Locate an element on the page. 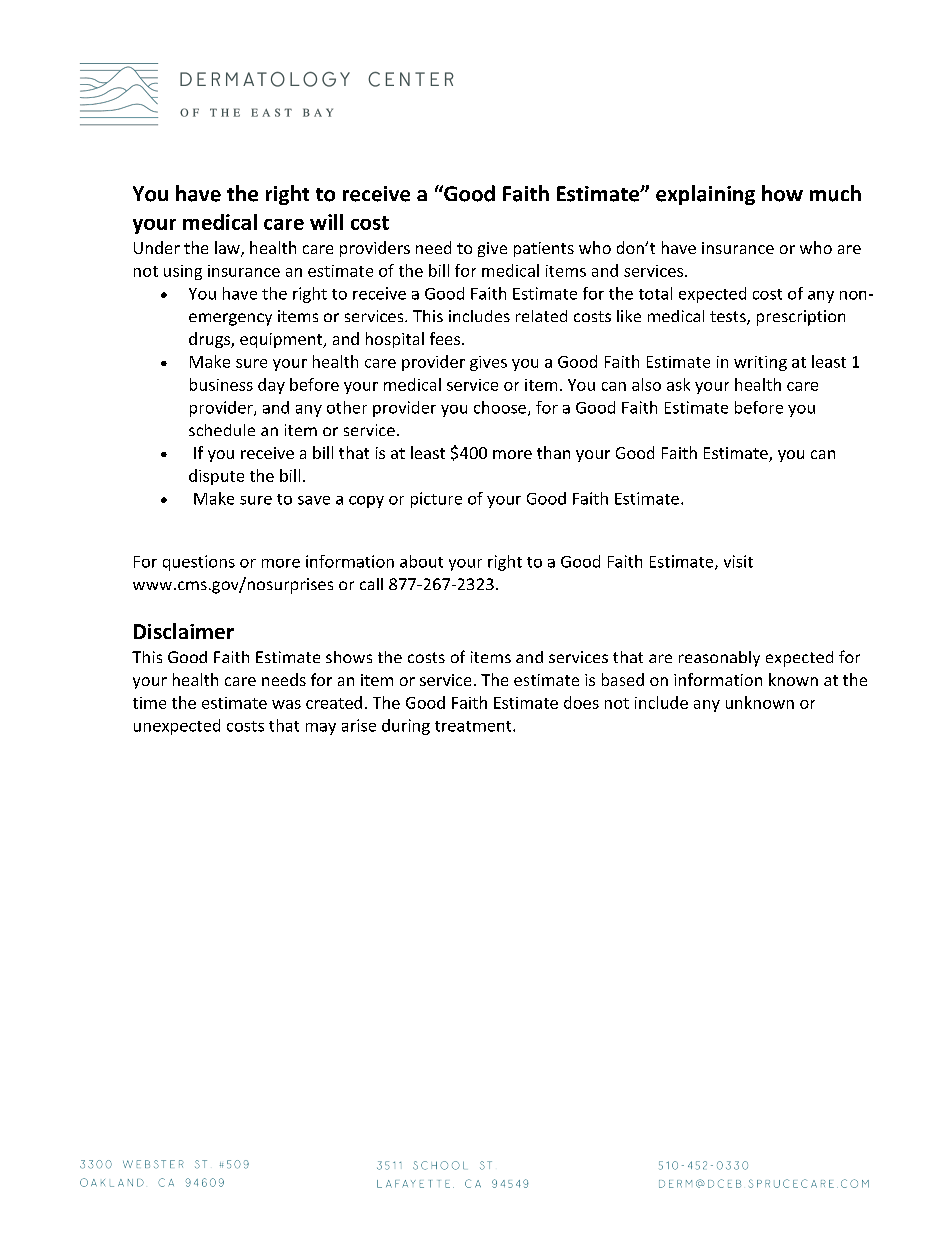  will is located at coordinates (326, 222).
